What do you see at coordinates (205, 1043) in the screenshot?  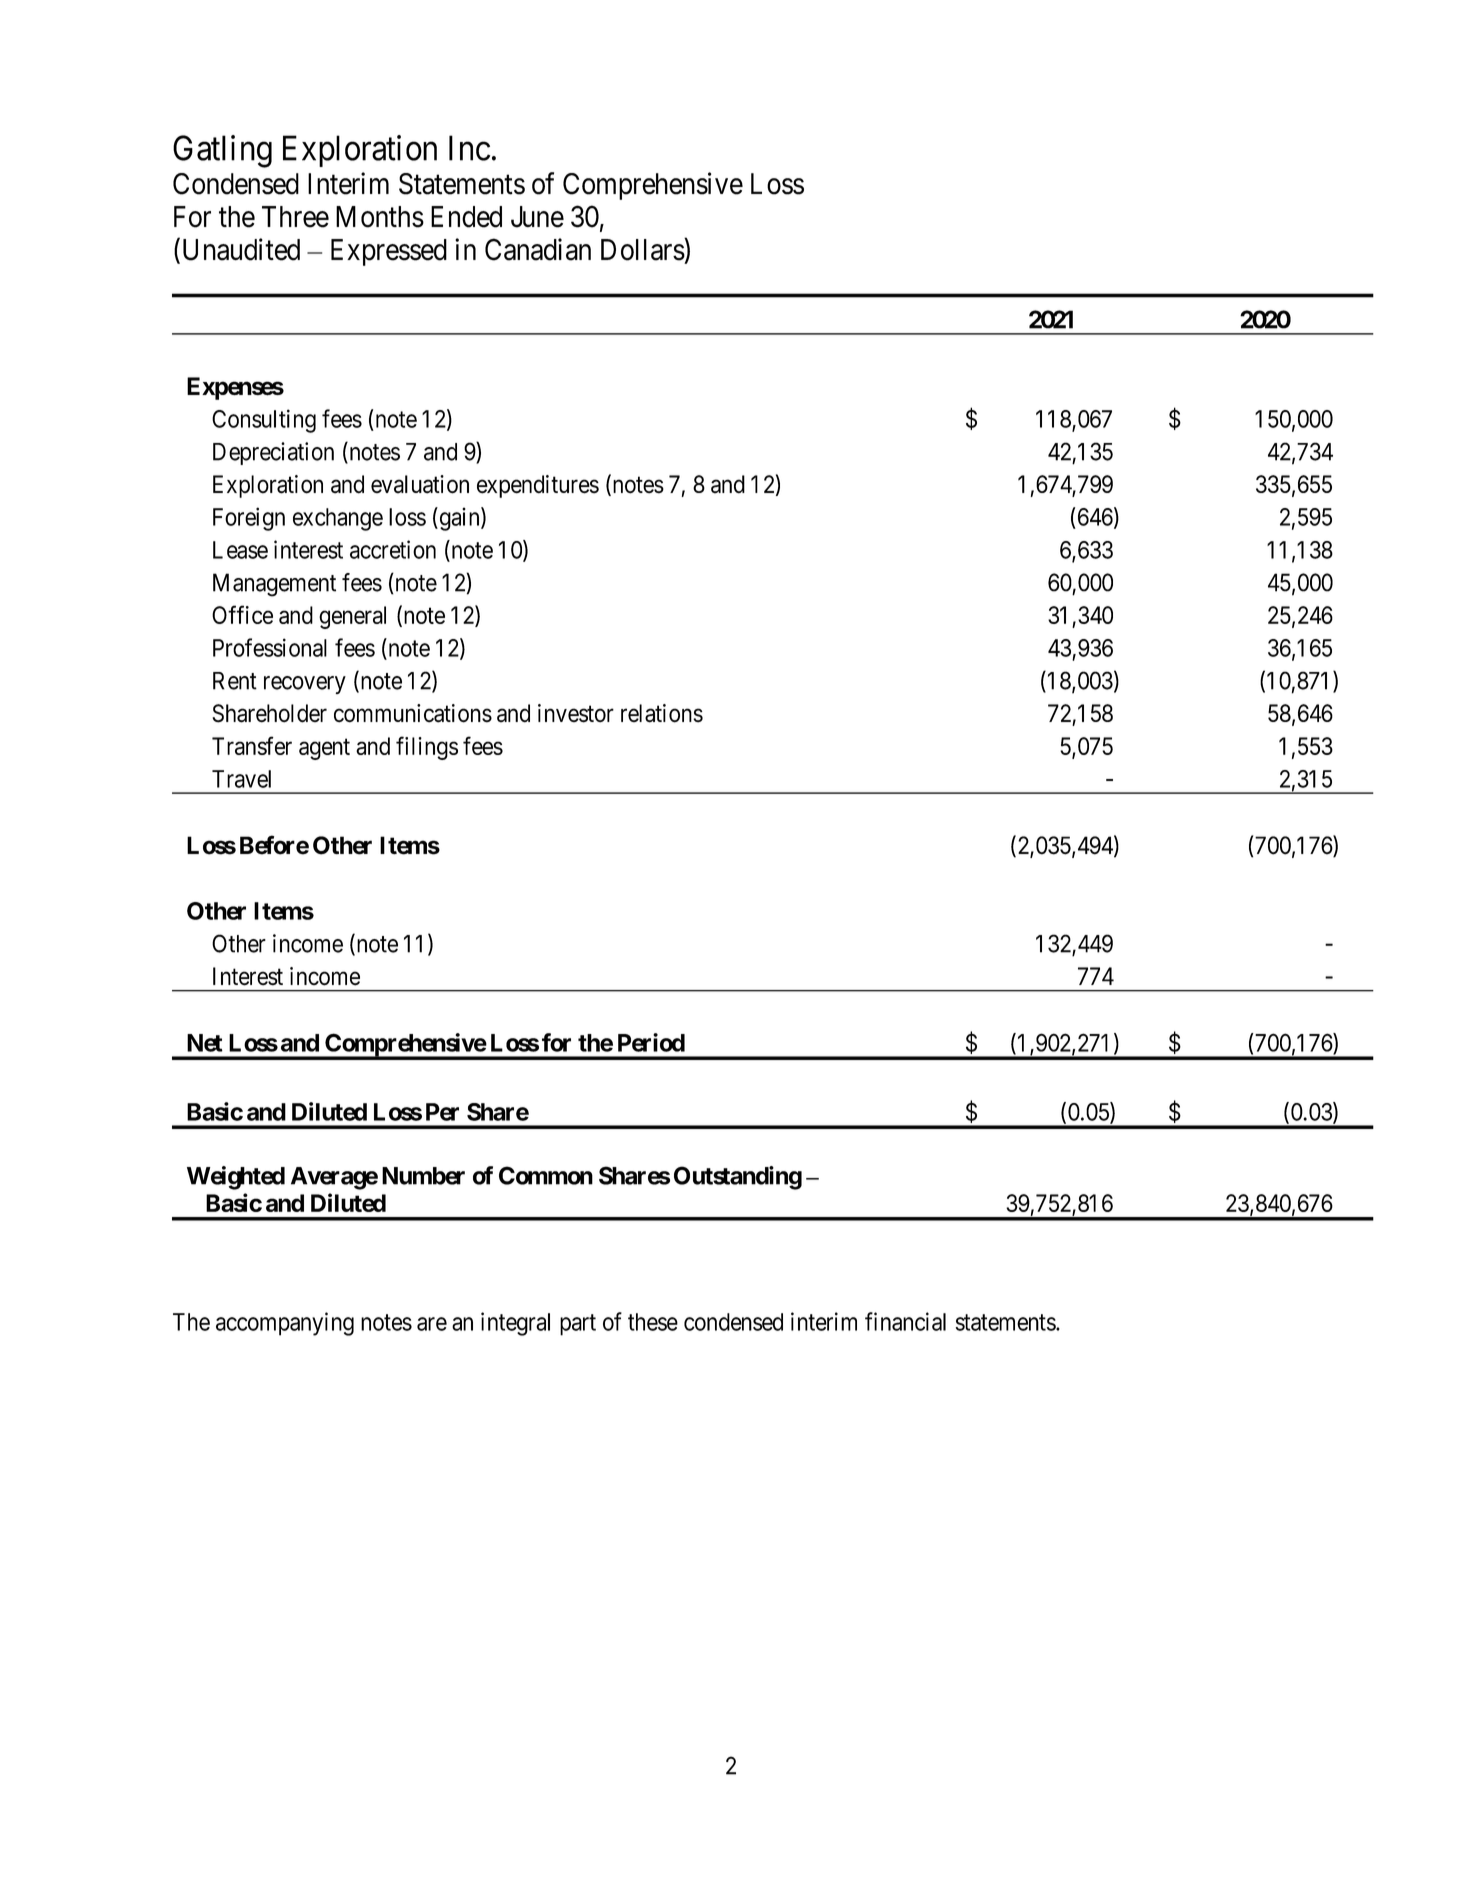 I see `Net` at bounding box center [205, 1043].
